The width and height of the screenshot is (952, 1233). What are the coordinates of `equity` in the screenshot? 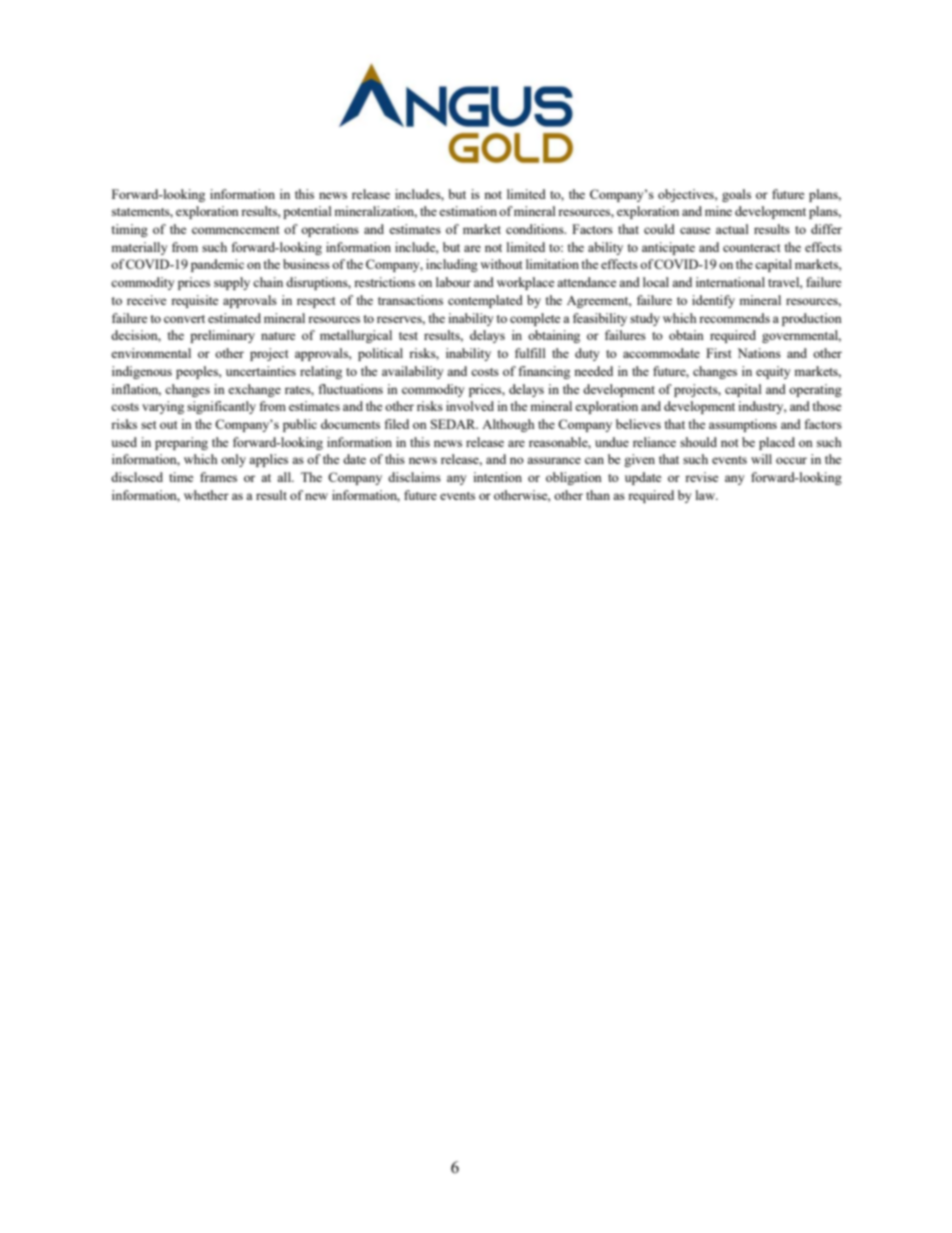 It's located at (773, 372).
